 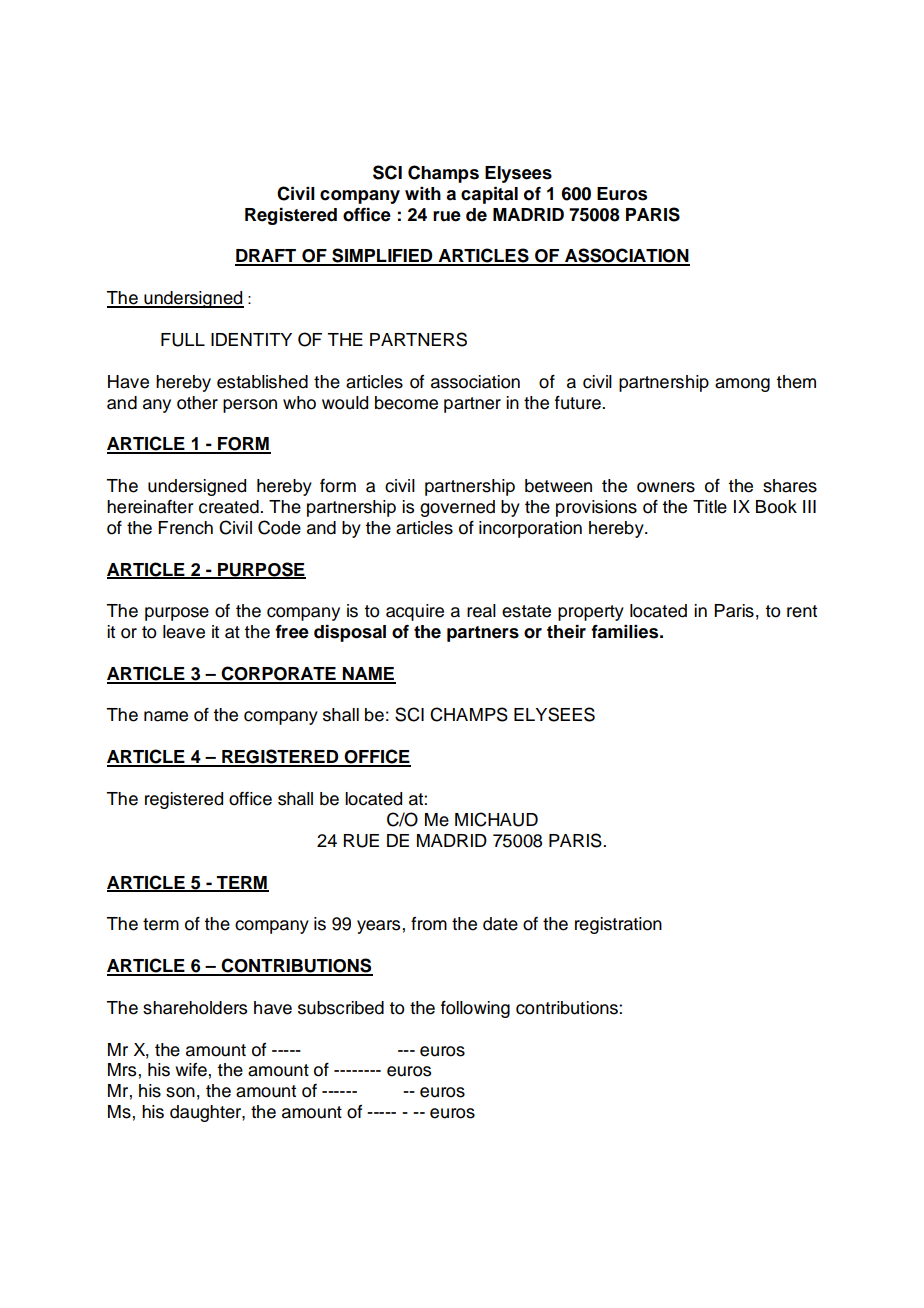 I want to click on DRAFT, so click(x=267, y=257).
